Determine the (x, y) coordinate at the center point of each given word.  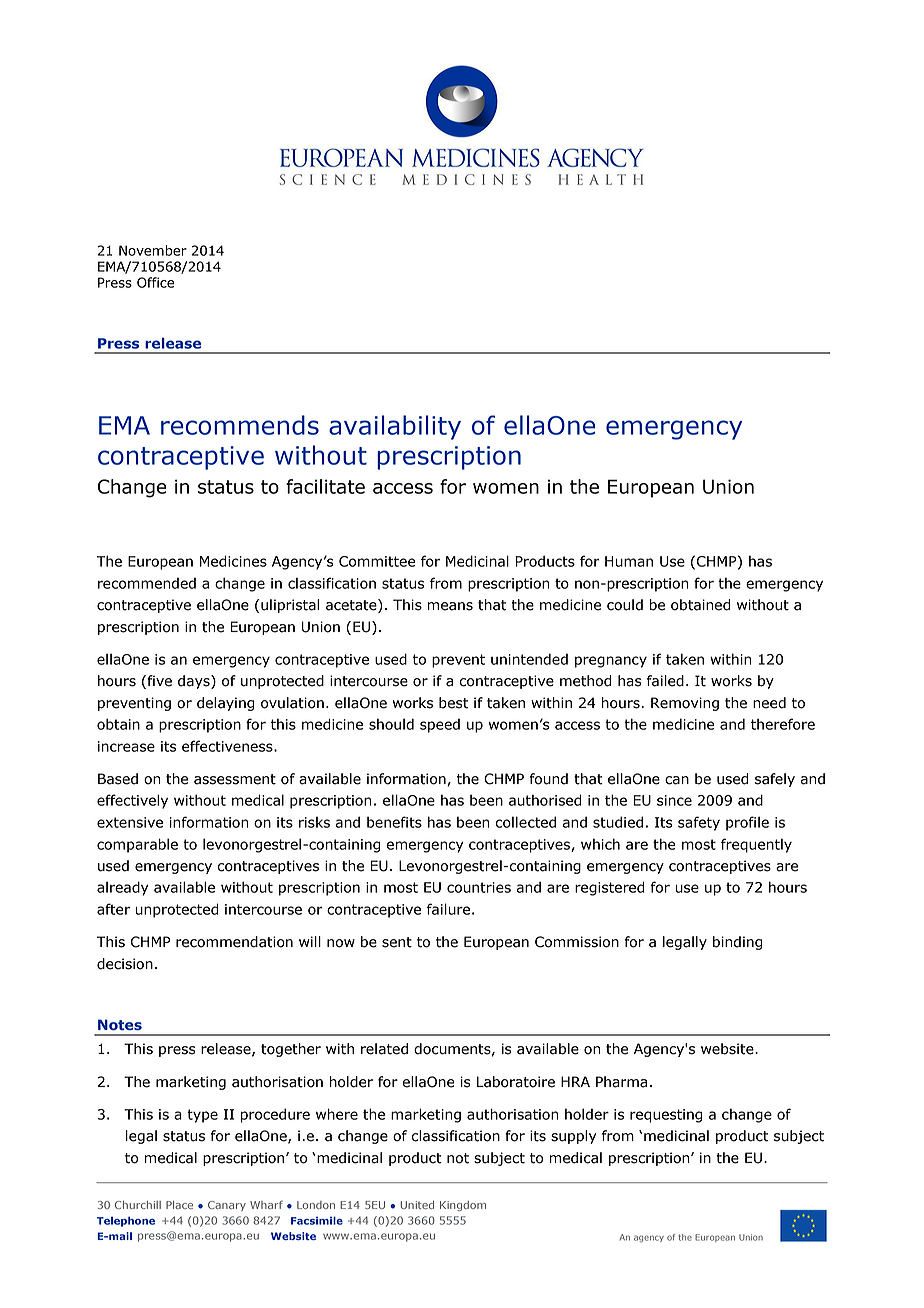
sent (397, 942)
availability (395, 427)
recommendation (234, 942)
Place (179, 1205)
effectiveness (228, 746)
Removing (685, 704)
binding (737, 943)
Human (629, 561)
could (625, 605)
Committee (377, 561)
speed (440, 726)
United (417, 1205)
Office (155, 282)
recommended (147, 583)
